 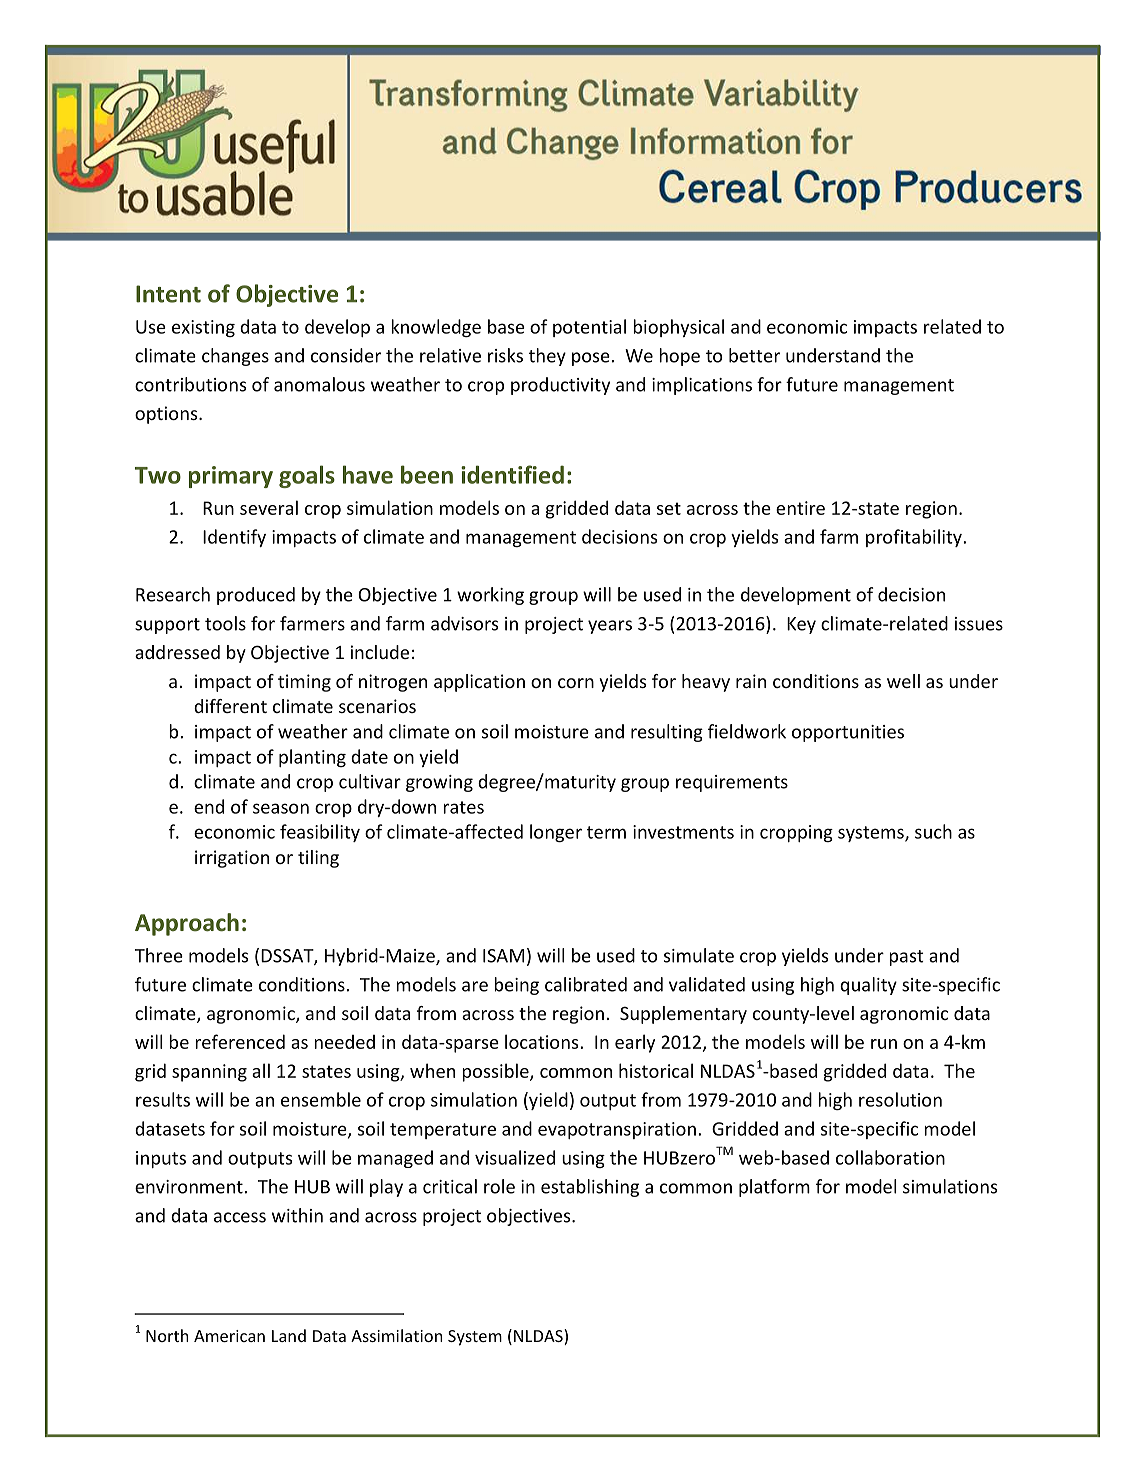 I want to click on all, so click(x=261, y=1070).
